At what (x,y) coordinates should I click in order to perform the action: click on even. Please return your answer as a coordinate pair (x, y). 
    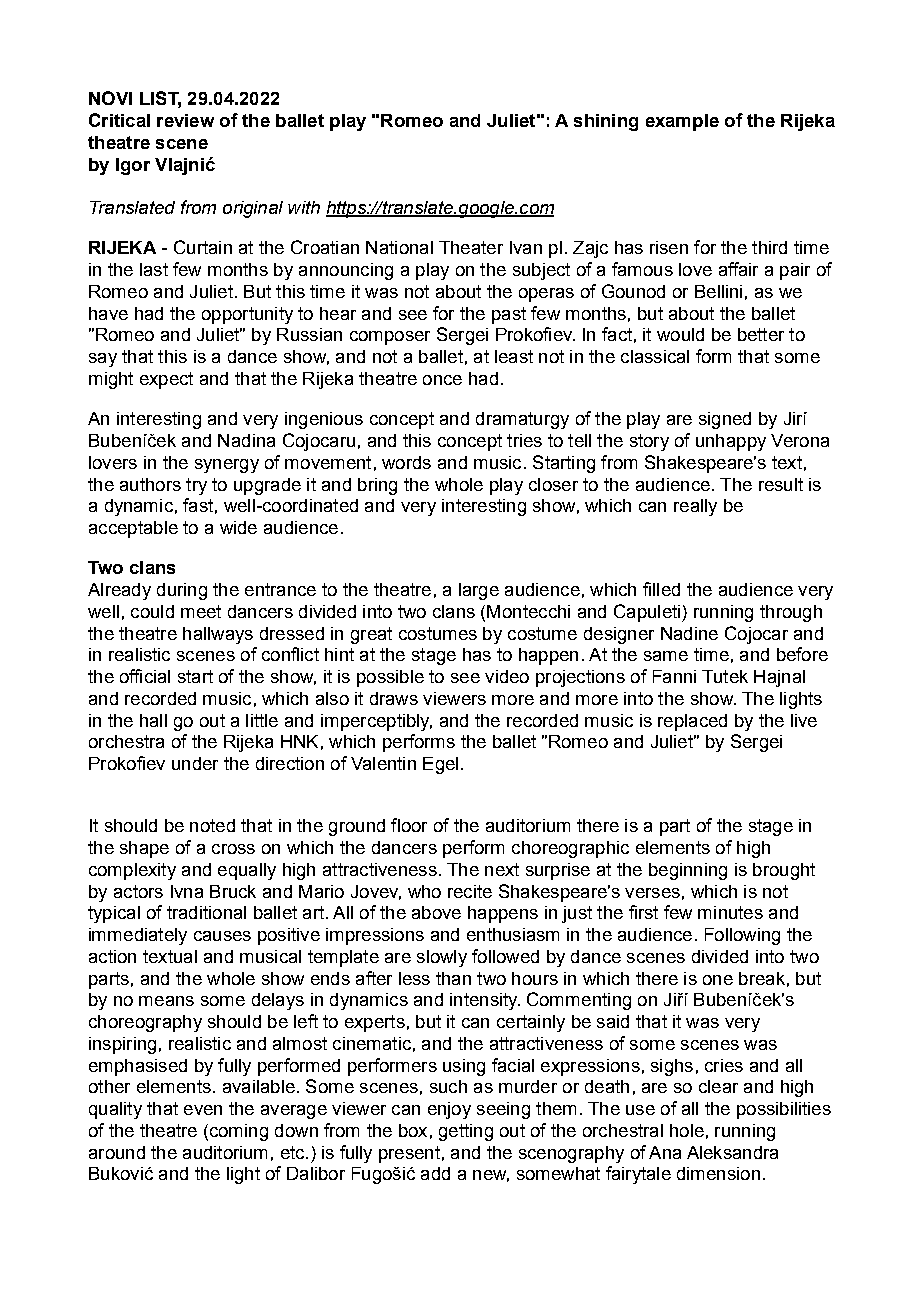
    Looking at the image, I should click on (203, 1110).
